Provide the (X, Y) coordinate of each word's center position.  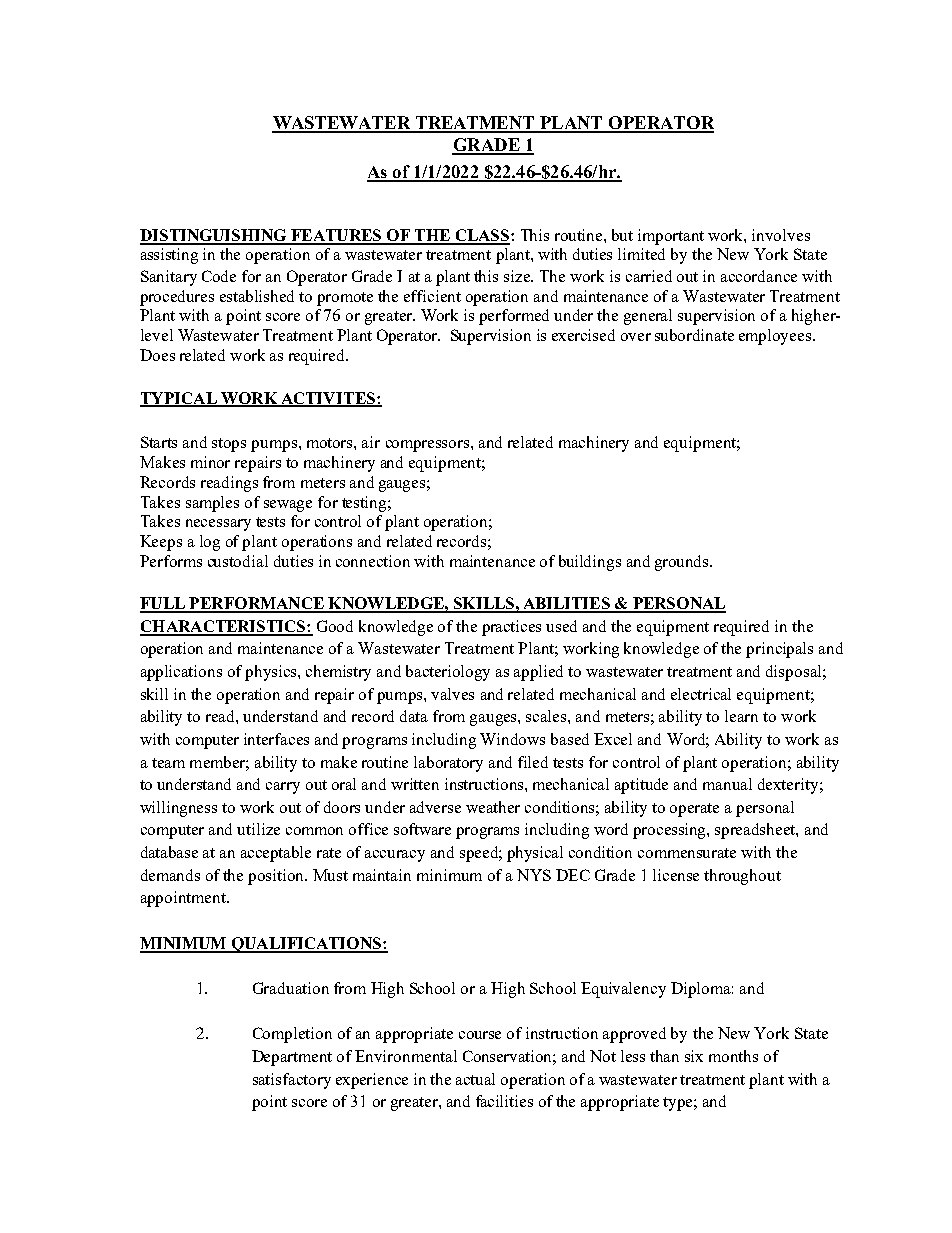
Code (219, 276)
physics (272, 673)
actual (475, 1079)
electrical (701, 694)
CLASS (482, 236)
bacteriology (448, 673)
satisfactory (292, 1081)
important (671, 237)
